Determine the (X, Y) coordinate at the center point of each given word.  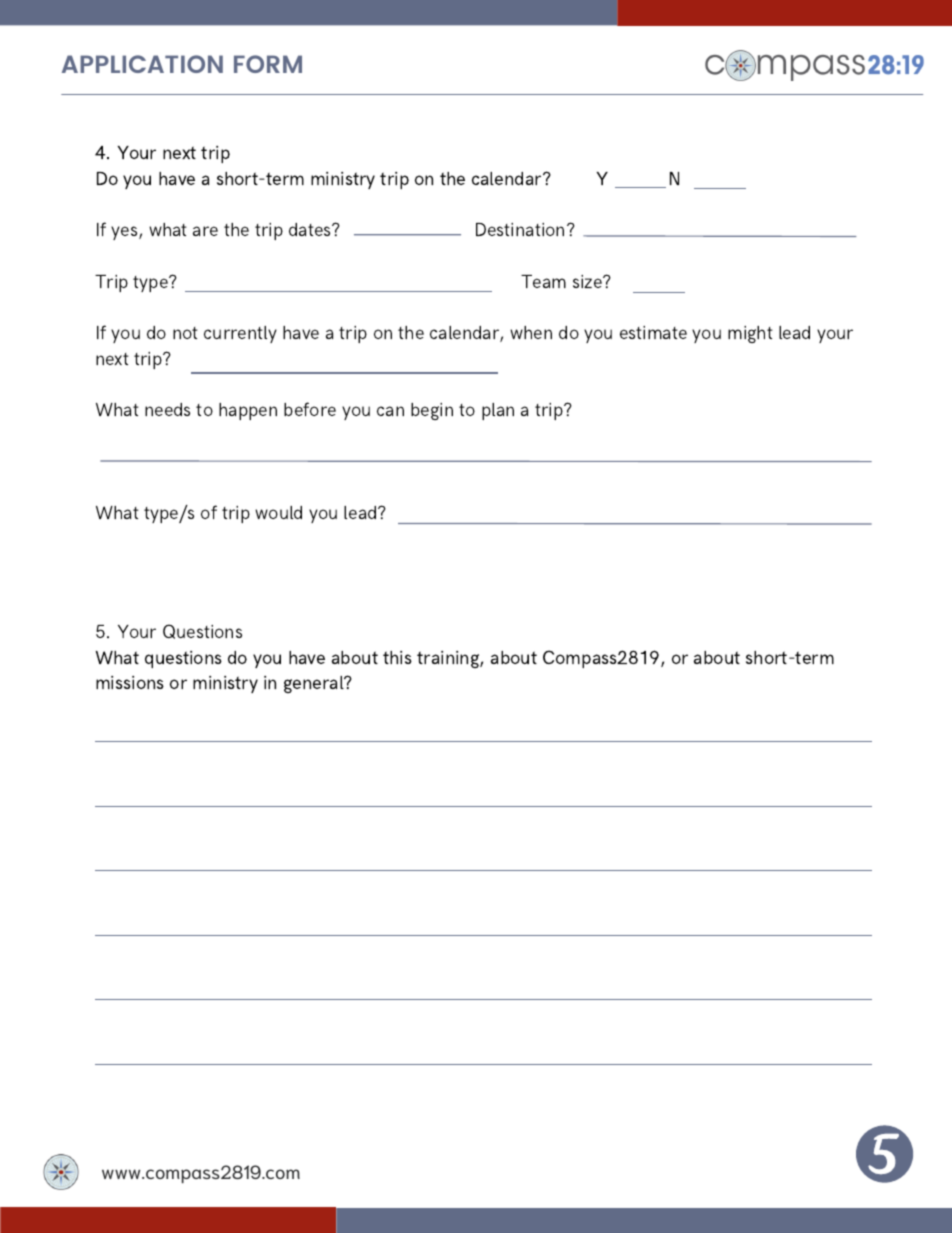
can (390, 411)
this (397, 657)
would (278, 512)
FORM (268, 64)
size (588, 281)
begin (432, 411)
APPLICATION (142, 64)
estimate (653, 332)
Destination (520, 229)
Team (543, 281)
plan (498, 411)
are (205, 231)
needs (167, 409)
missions (130, 682)
